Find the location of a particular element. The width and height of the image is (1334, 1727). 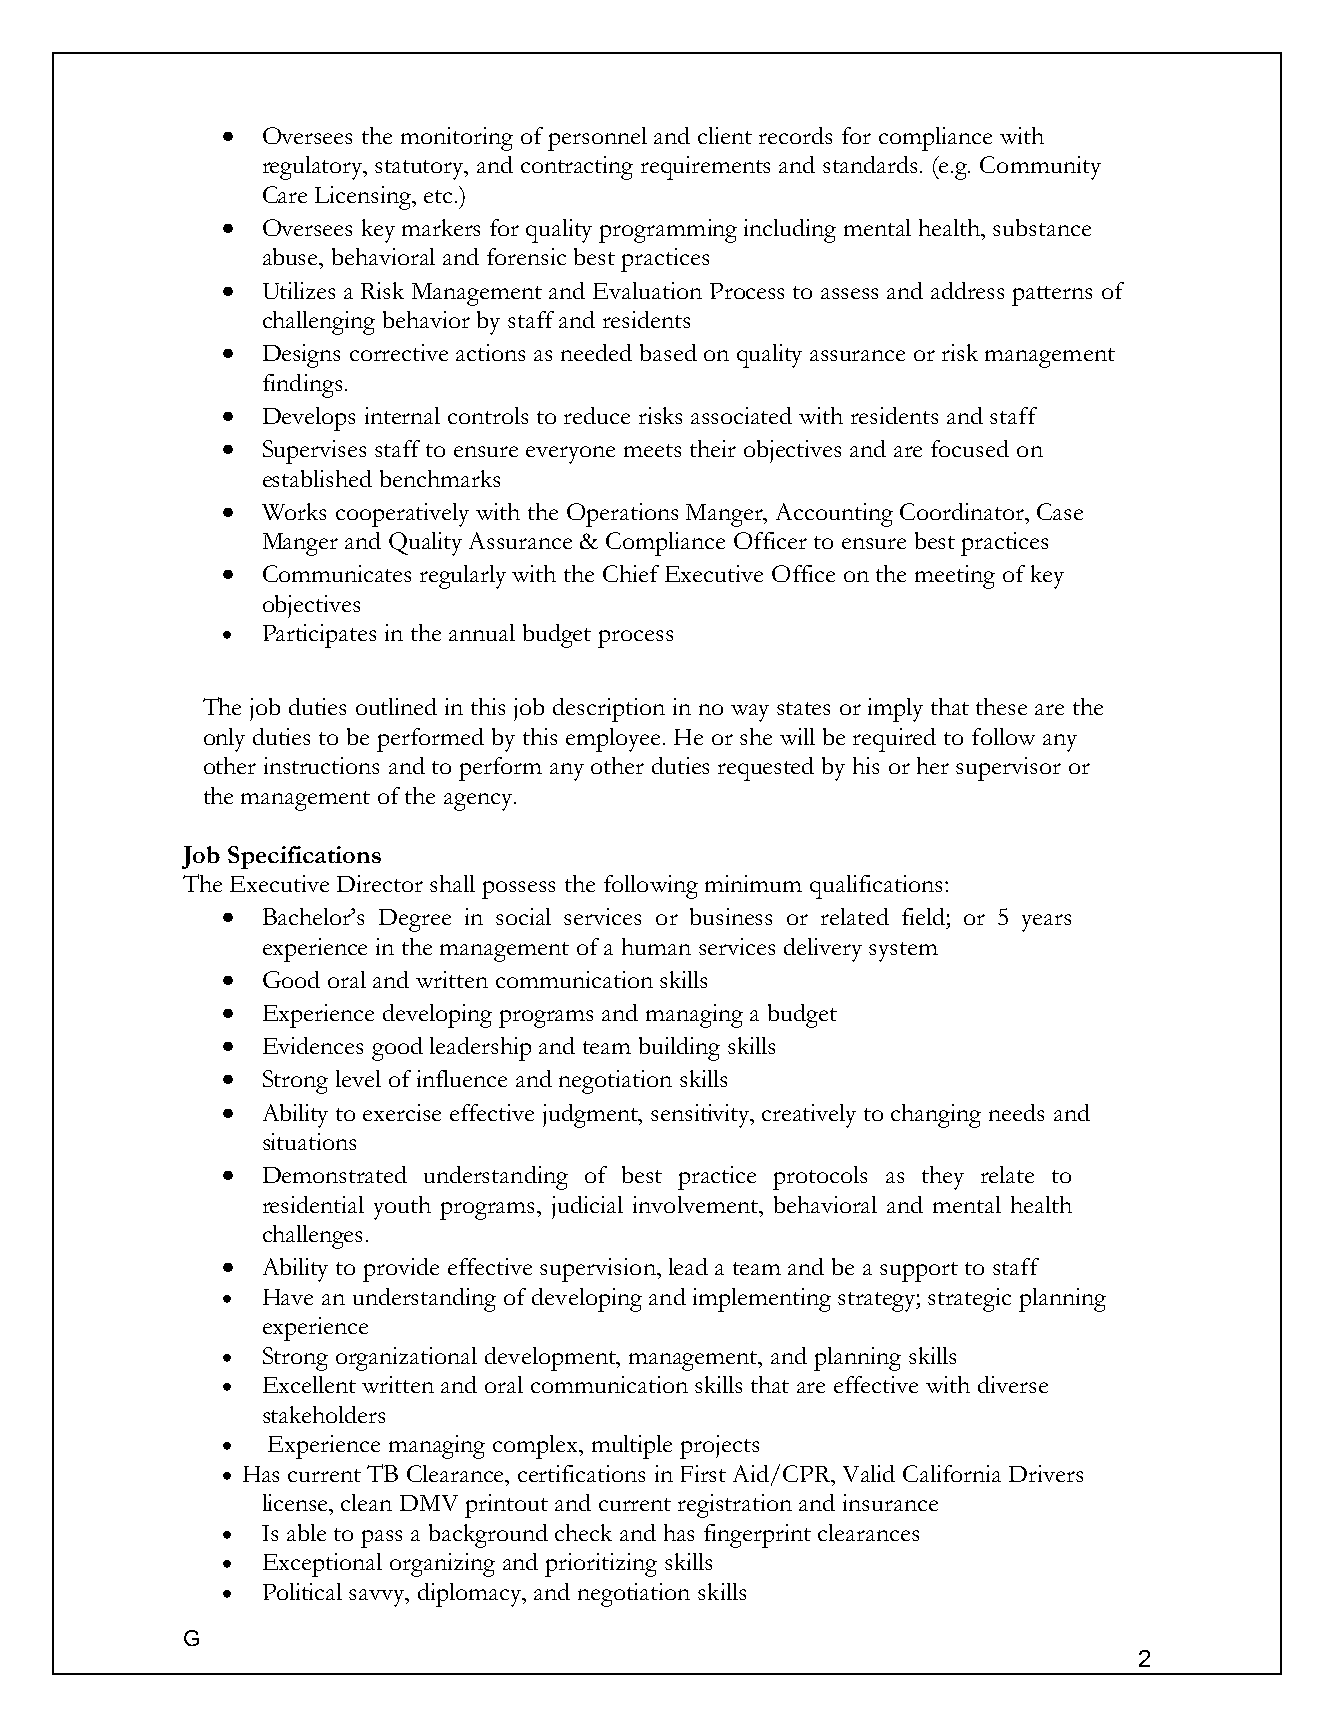

Community is located at coordinates (1040, 168).
